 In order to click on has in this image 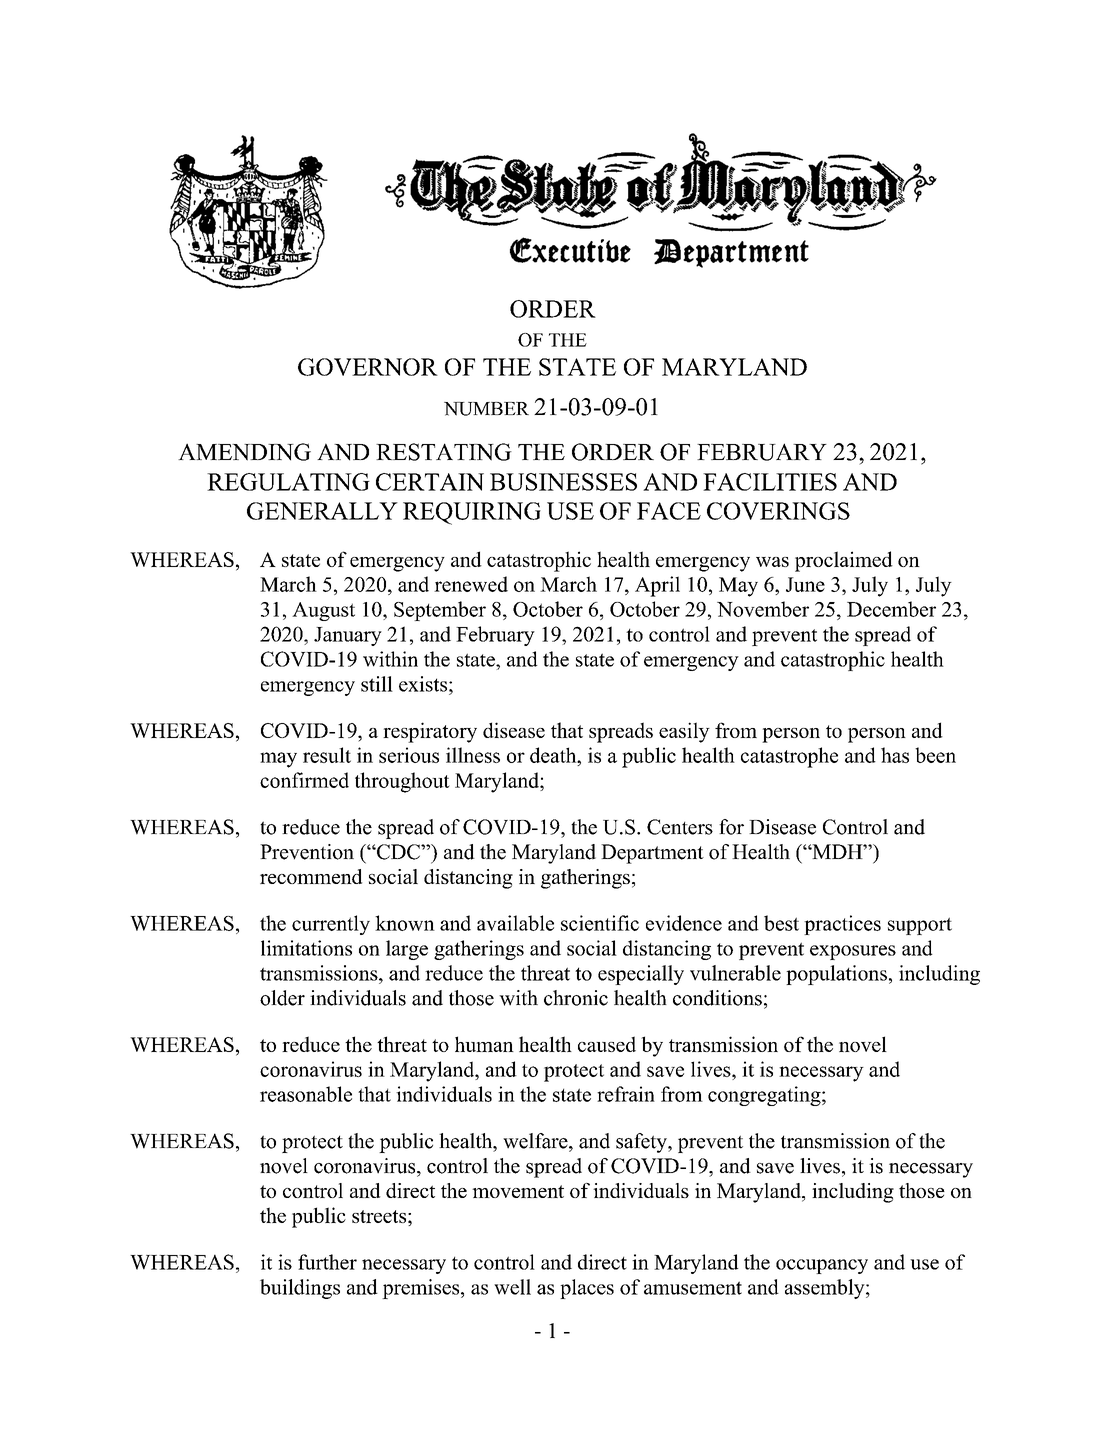, I will do `click(895, 755)`.
